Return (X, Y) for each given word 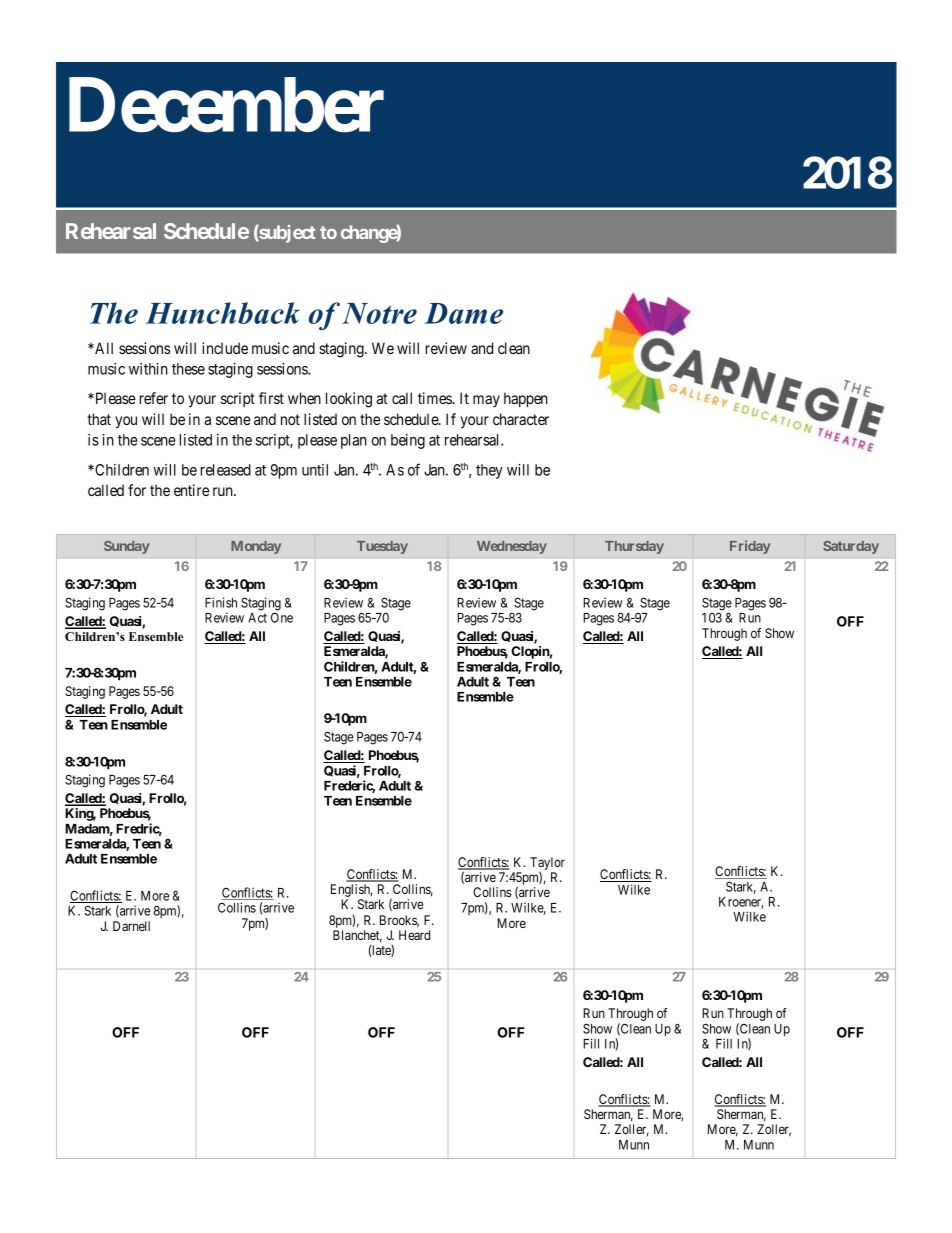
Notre (379, 313)
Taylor (547, 863)
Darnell (131, 926)
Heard (414, 935)
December (226, 106)
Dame (463, 313)
